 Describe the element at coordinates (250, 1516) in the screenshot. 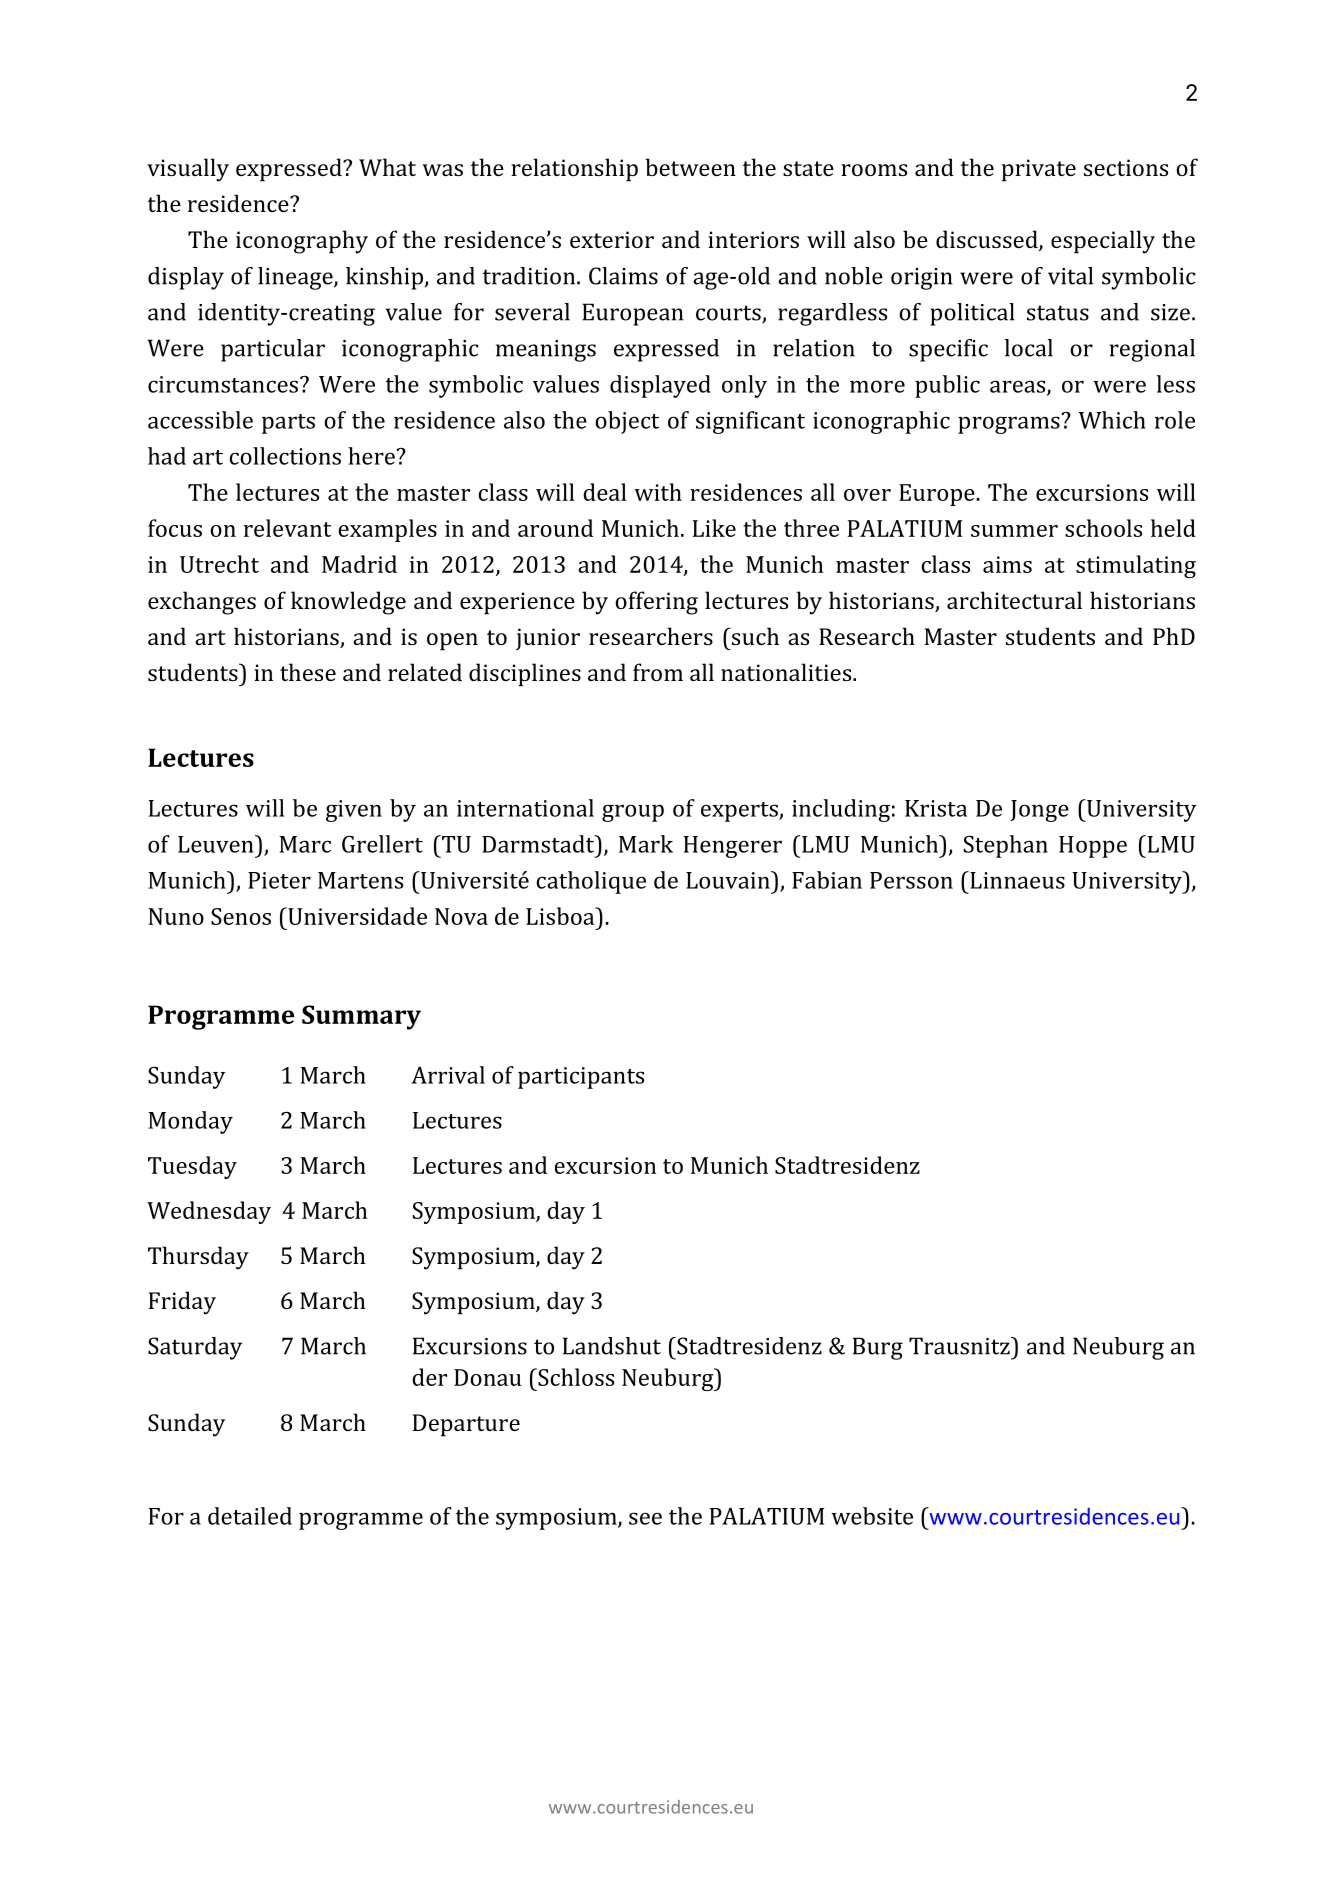

I see `detailed` at that location.
